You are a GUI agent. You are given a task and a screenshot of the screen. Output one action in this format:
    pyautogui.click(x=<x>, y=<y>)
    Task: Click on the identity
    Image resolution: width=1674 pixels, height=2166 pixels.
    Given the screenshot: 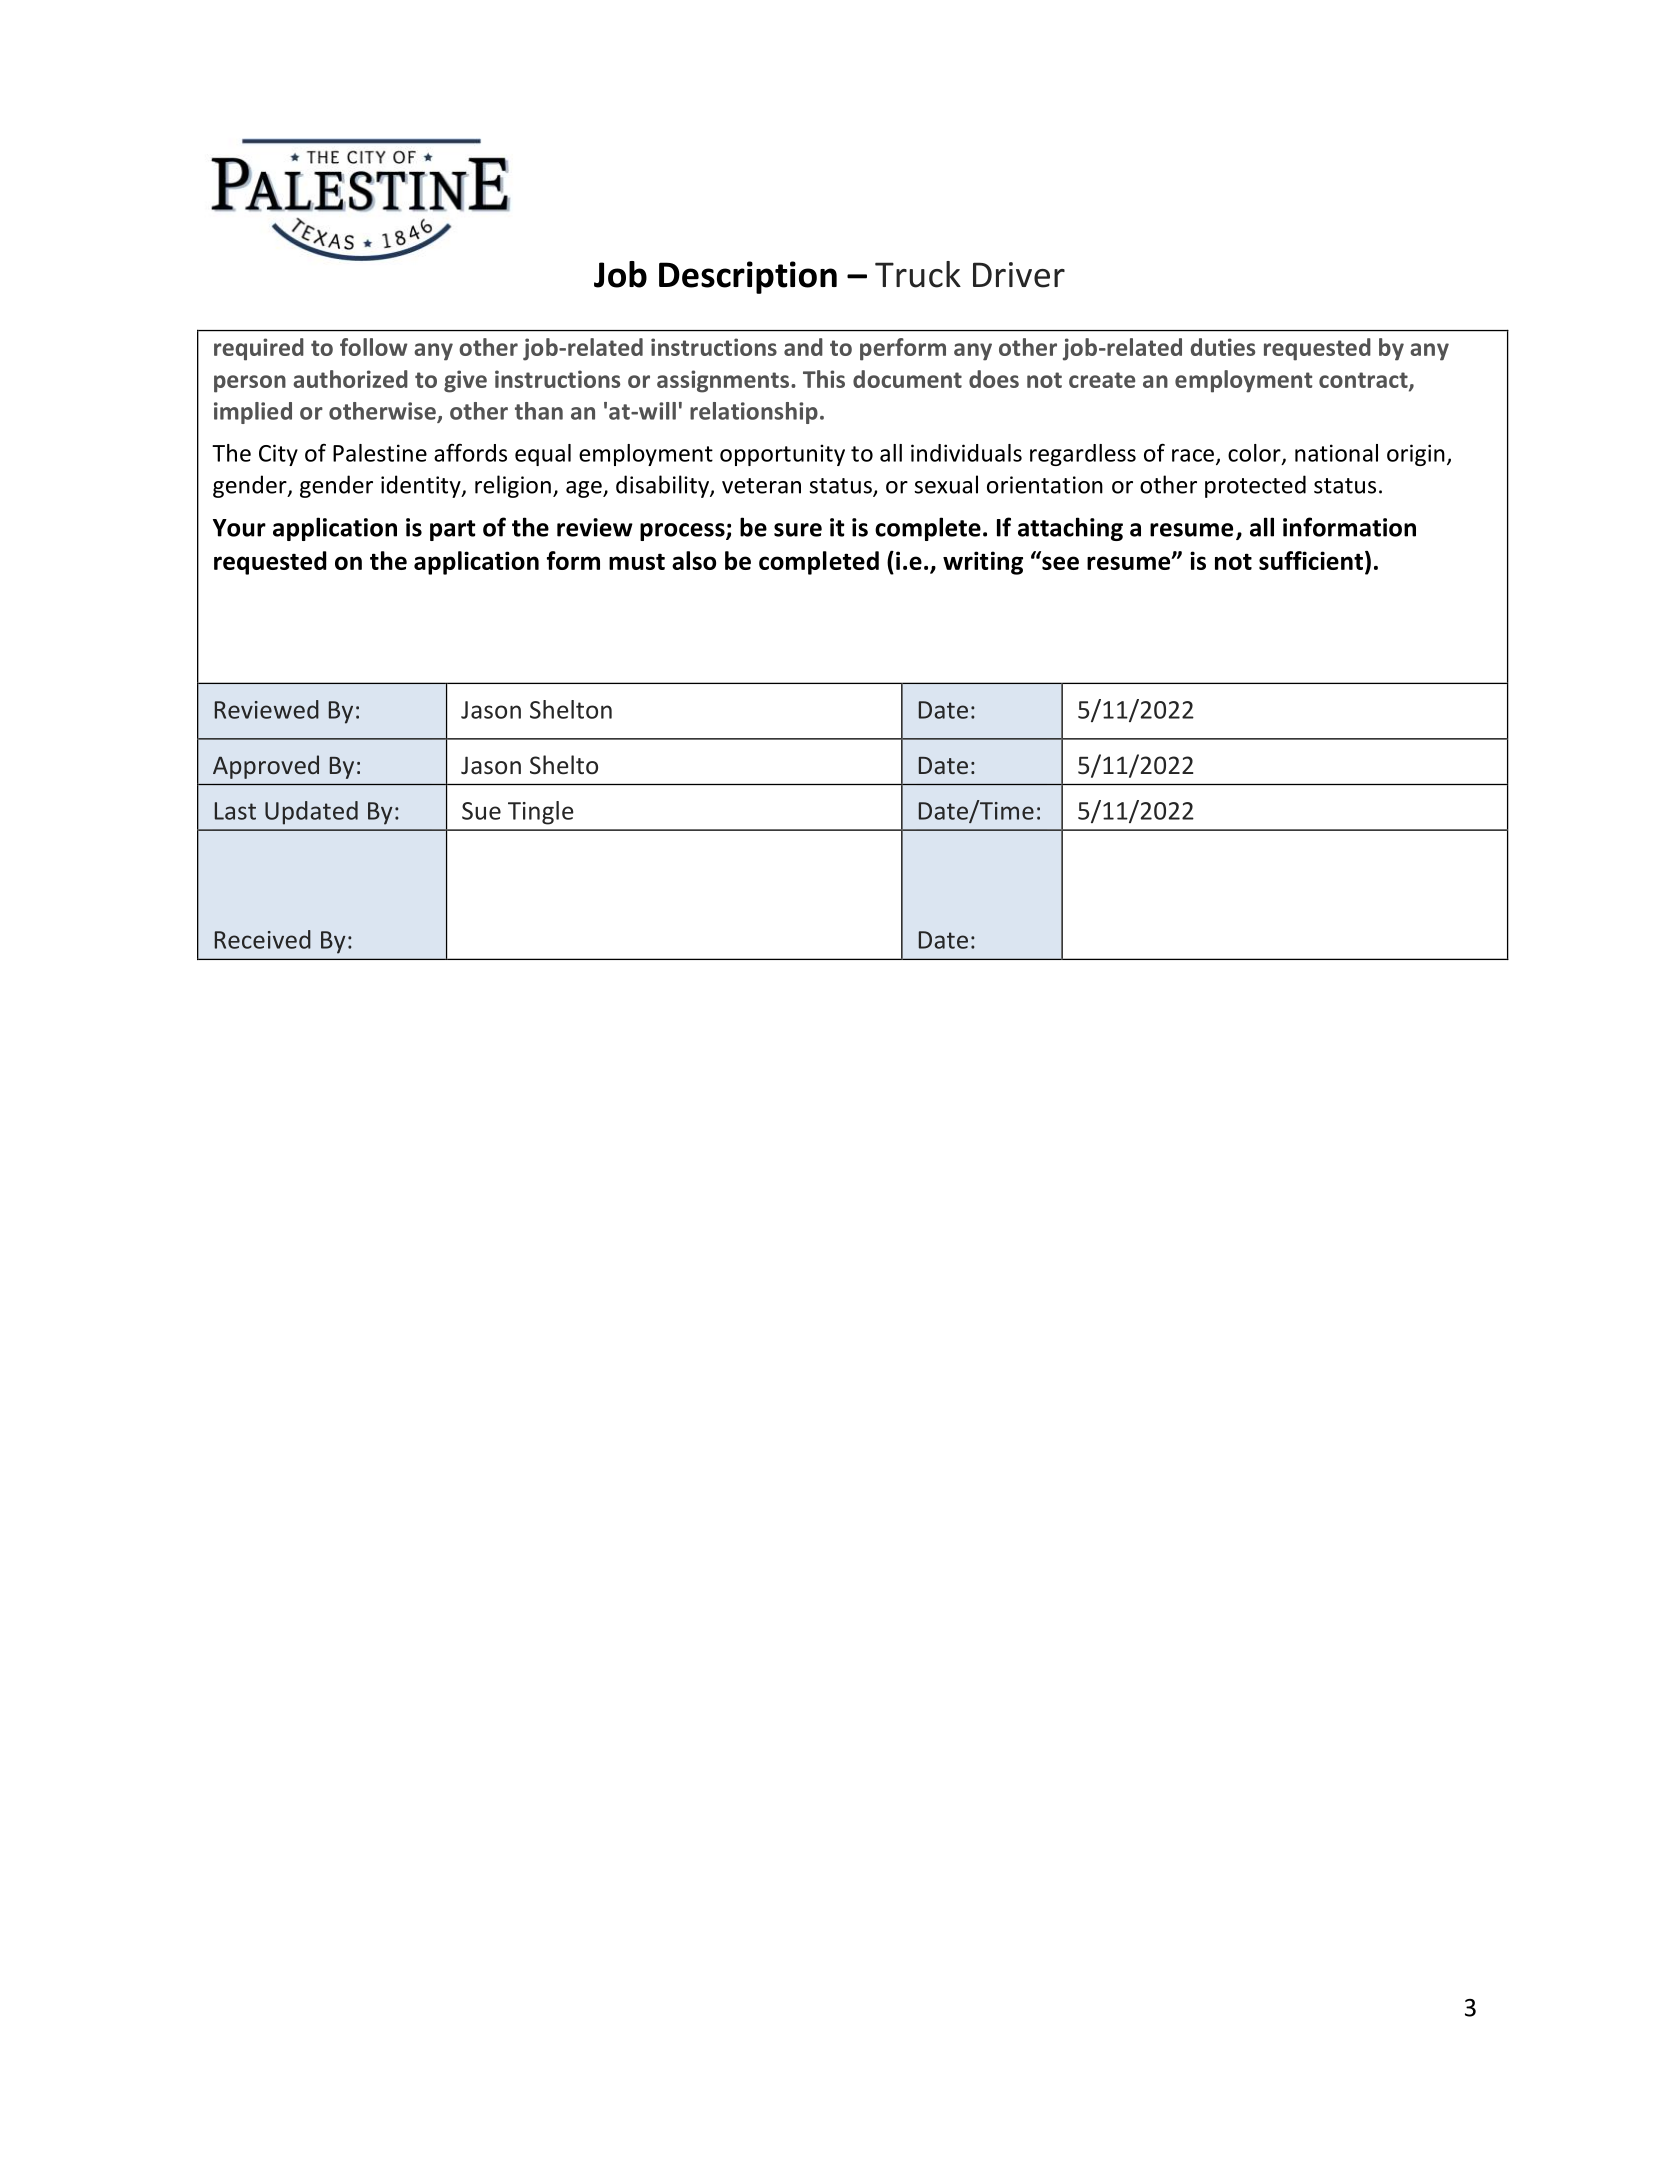 What is the action you would take?
    pyautogui.click(x=422, y=486)
